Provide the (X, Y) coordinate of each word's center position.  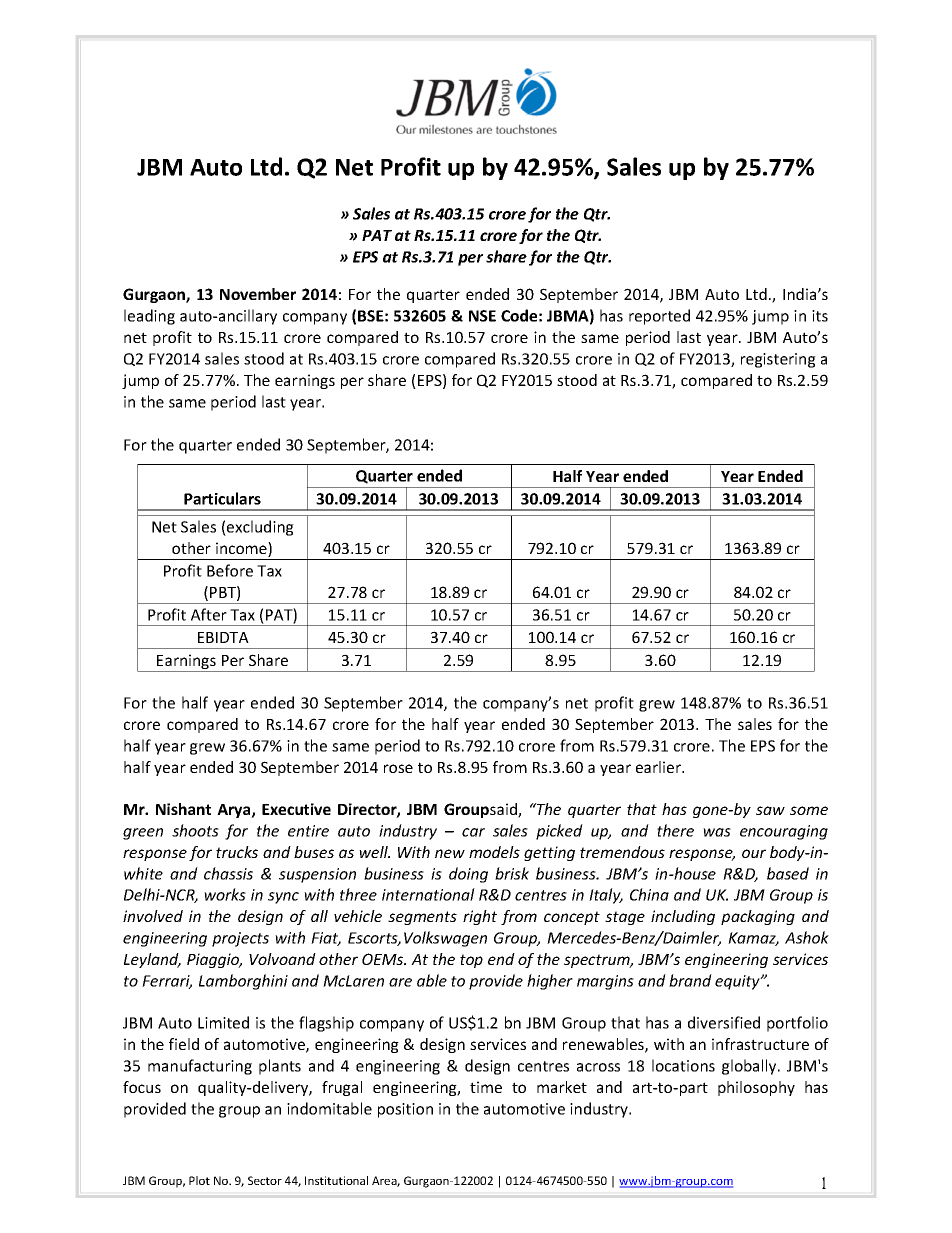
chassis (228, 873)
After (209, 614)
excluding (259, 528)
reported (659, 317)
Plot (199, 1180)
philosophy (756, 1088)
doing (468, 875)
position (405, 1110)
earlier (660, 767)
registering (778, 360)
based (788, 873)
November (258, 294)
